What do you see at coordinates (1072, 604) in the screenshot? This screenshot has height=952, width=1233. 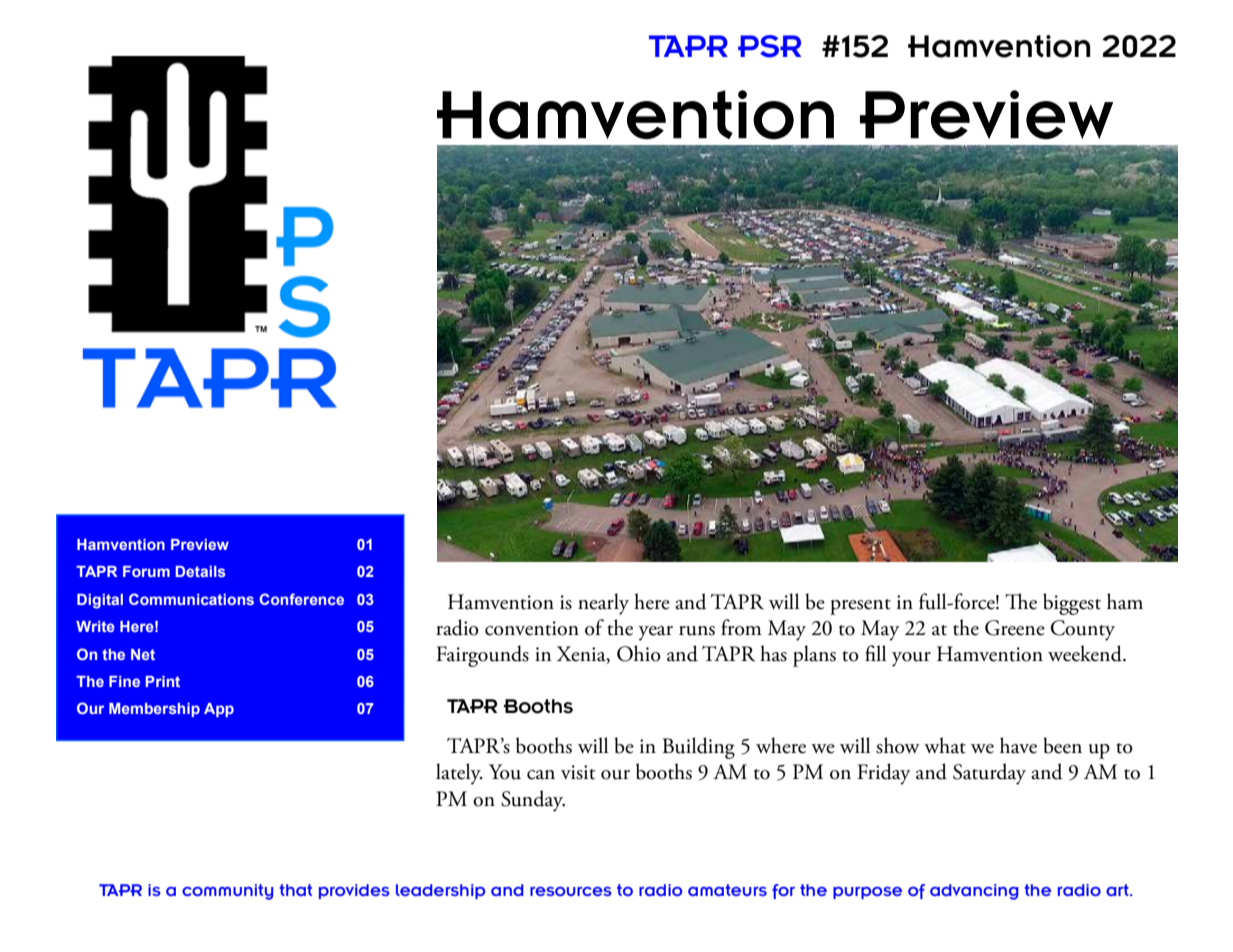 I see `biggest` at bounding box center [1072, 604].
